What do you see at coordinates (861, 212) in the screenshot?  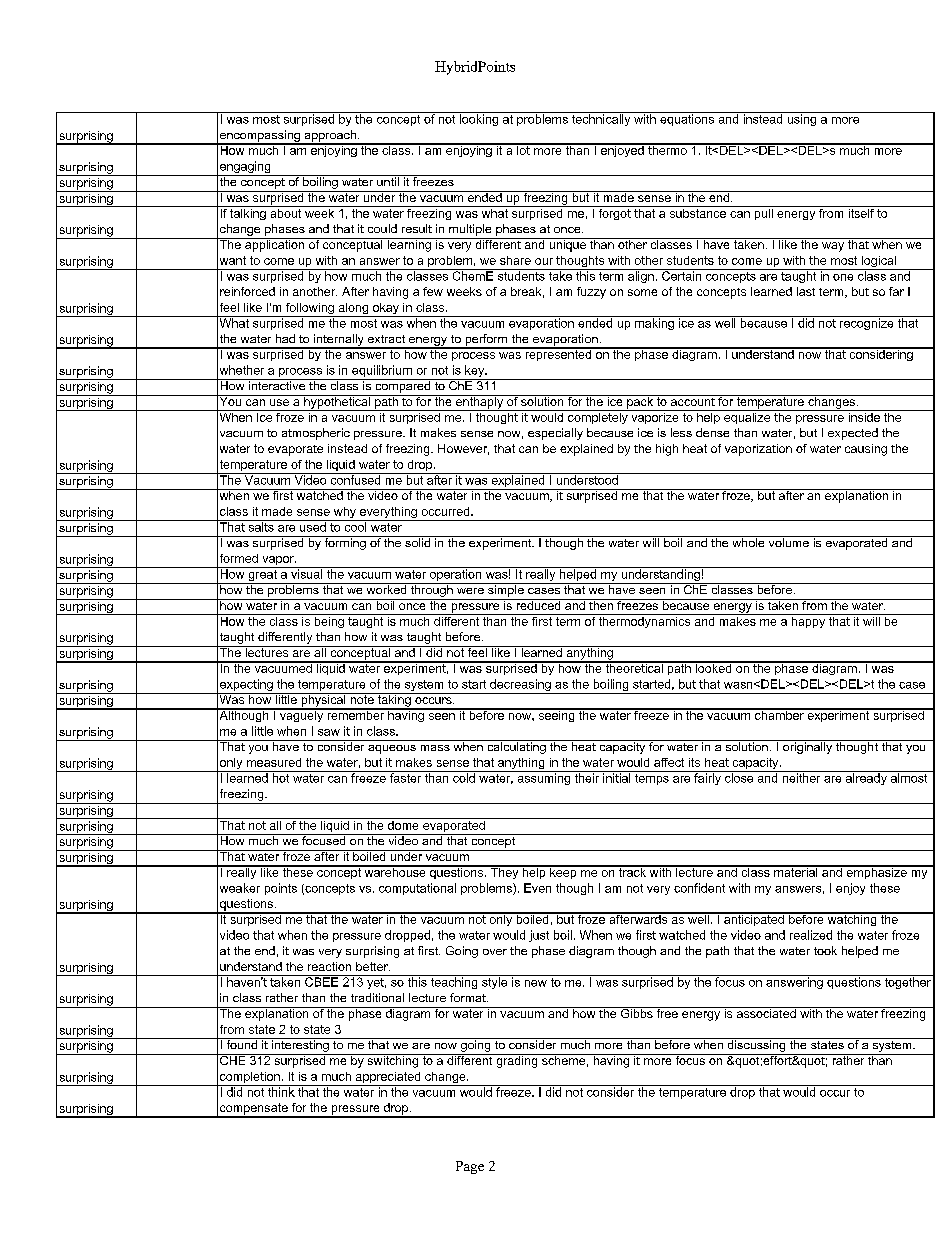 I see `itself` at bounding box center [861, 212].
